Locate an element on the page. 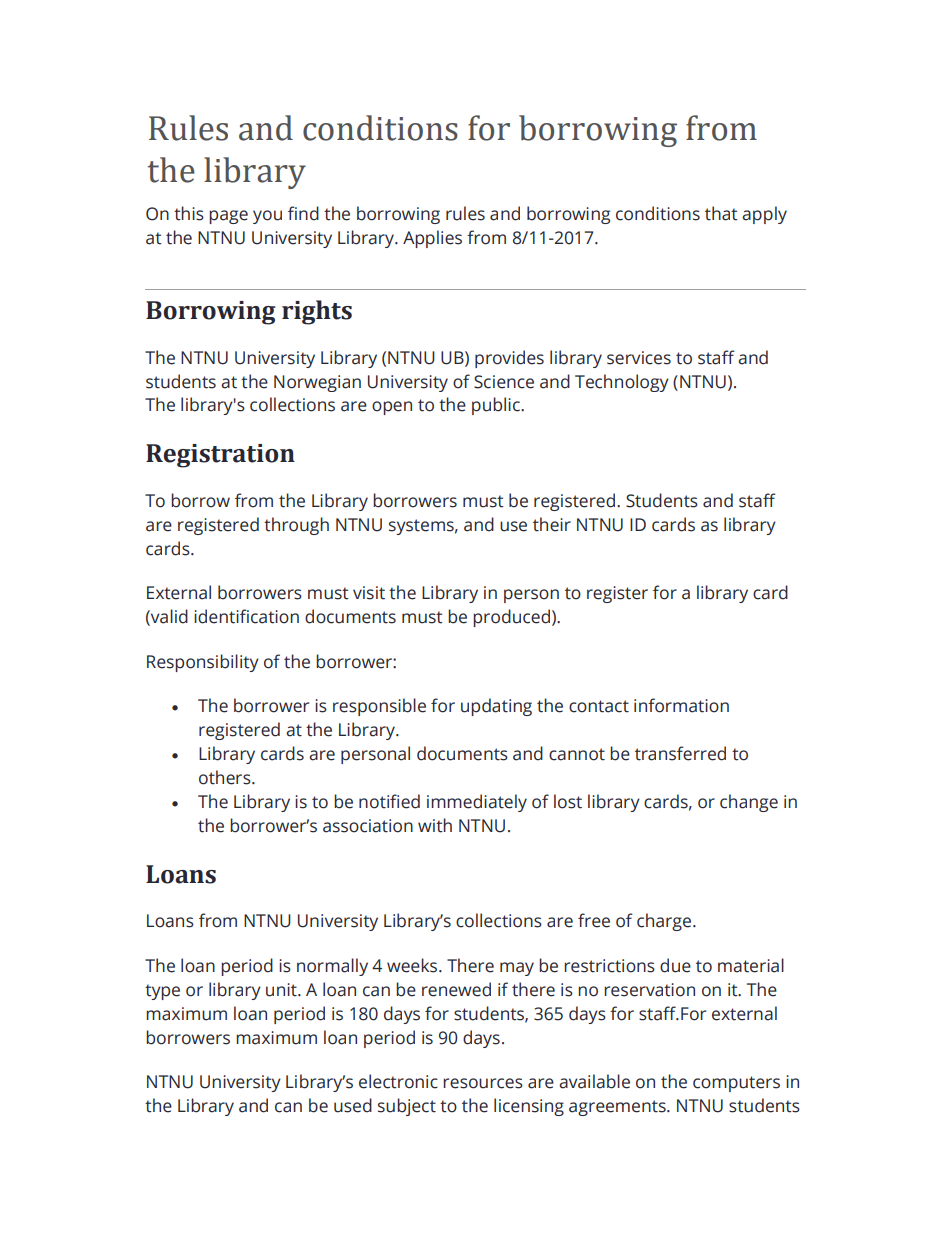 This image has height=1233, width=952. Responsibility is located at coordinates (203, 663).
